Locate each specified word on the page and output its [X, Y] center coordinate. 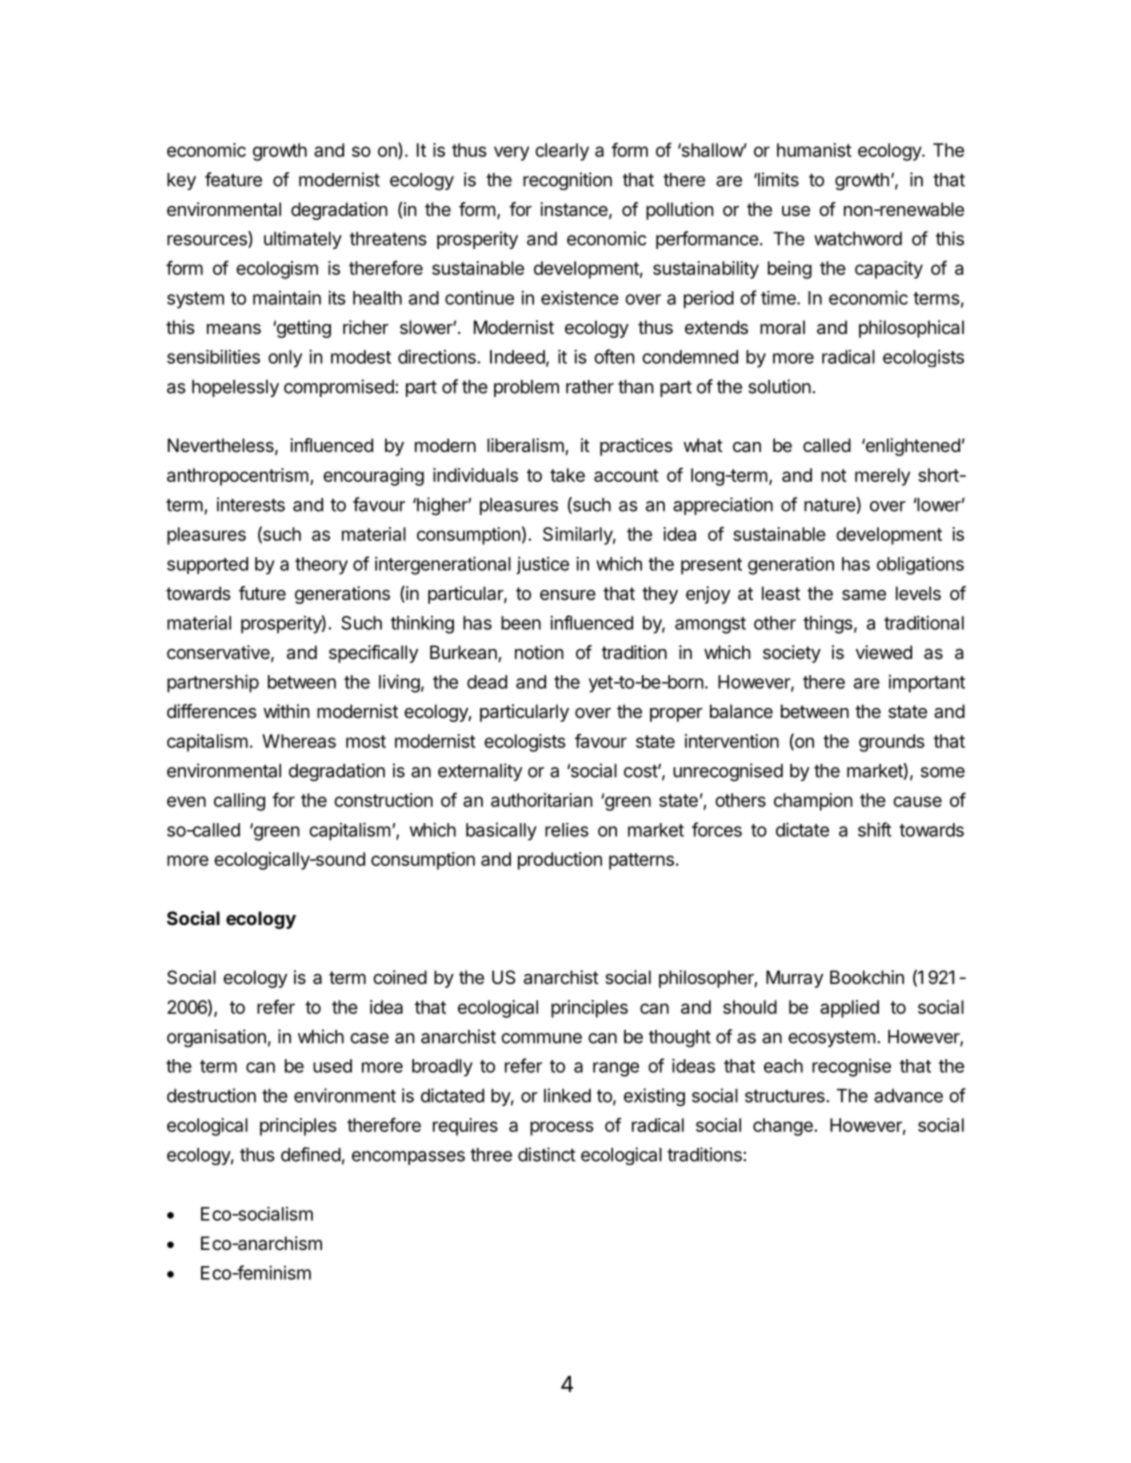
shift [874, 829]
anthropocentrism [238, 477]
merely [882, 477]
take [567, 475]
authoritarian [542, 800]
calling [239, 802]
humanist [814, 150]
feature [233, 179]
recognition [567, 181]
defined [311, 1154]
